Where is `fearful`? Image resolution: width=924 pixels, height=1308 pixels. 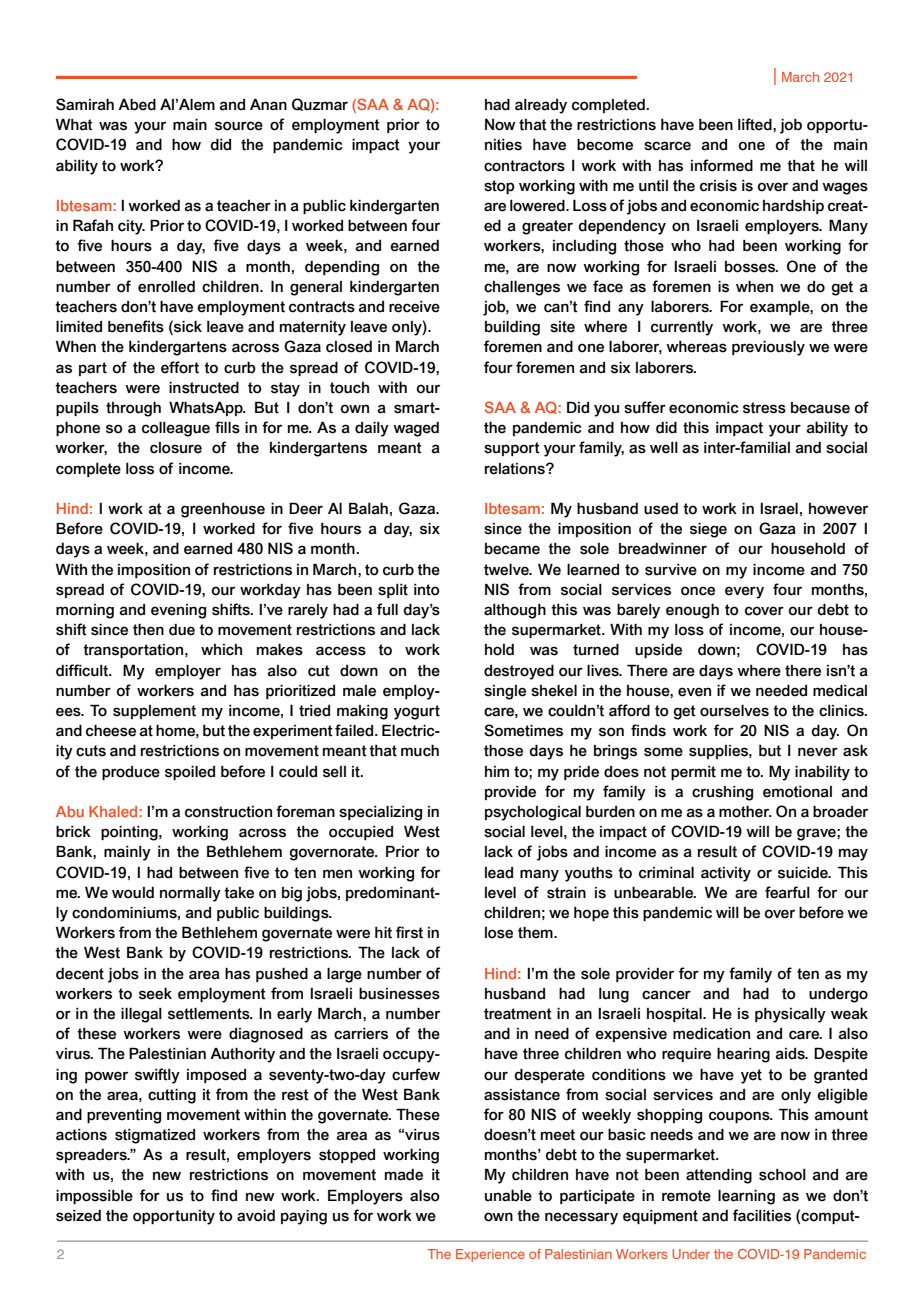
fearful is located at coordinates (787, 892).
